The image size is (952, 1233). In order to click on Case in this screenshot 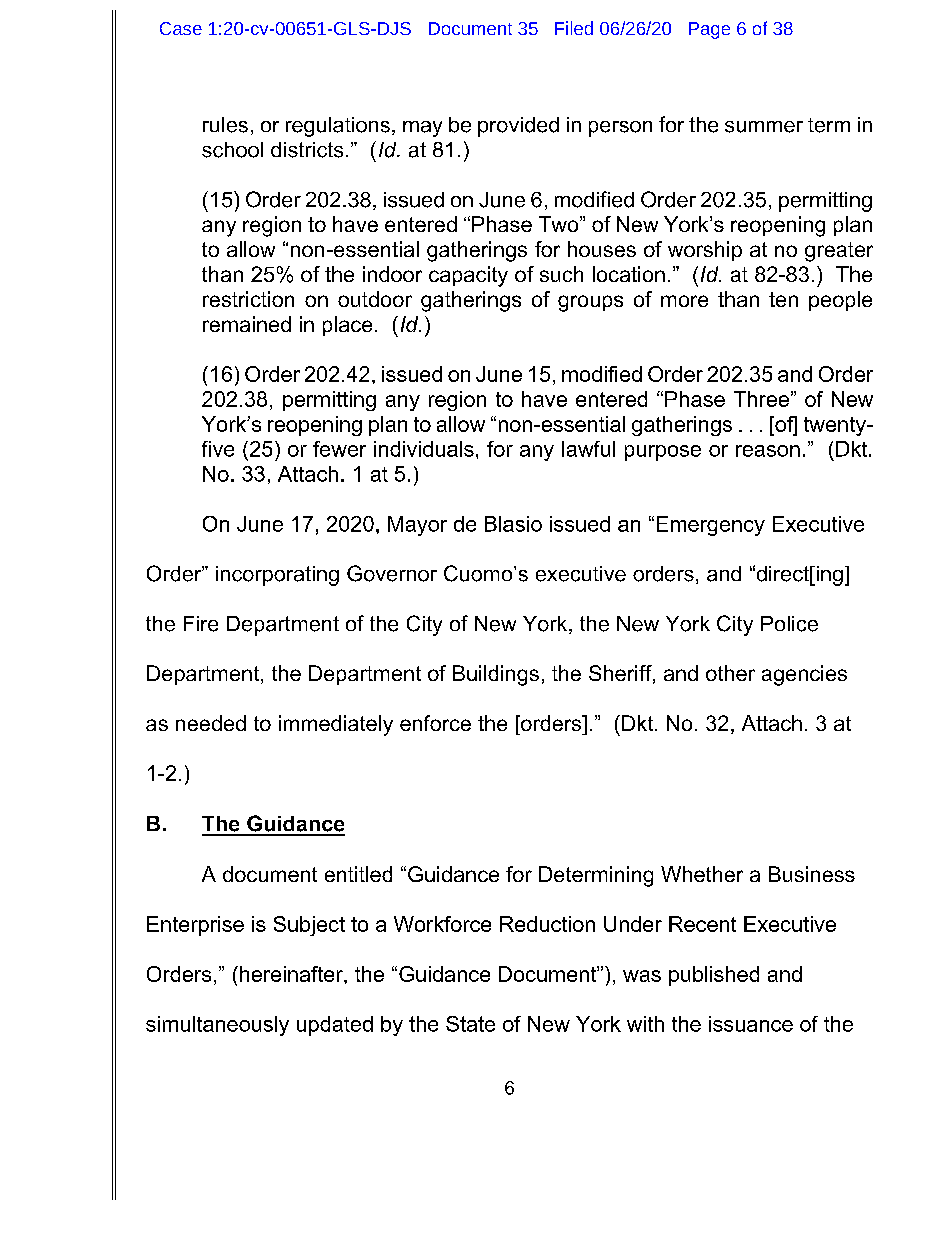, I will do `click(181, 28)`.
